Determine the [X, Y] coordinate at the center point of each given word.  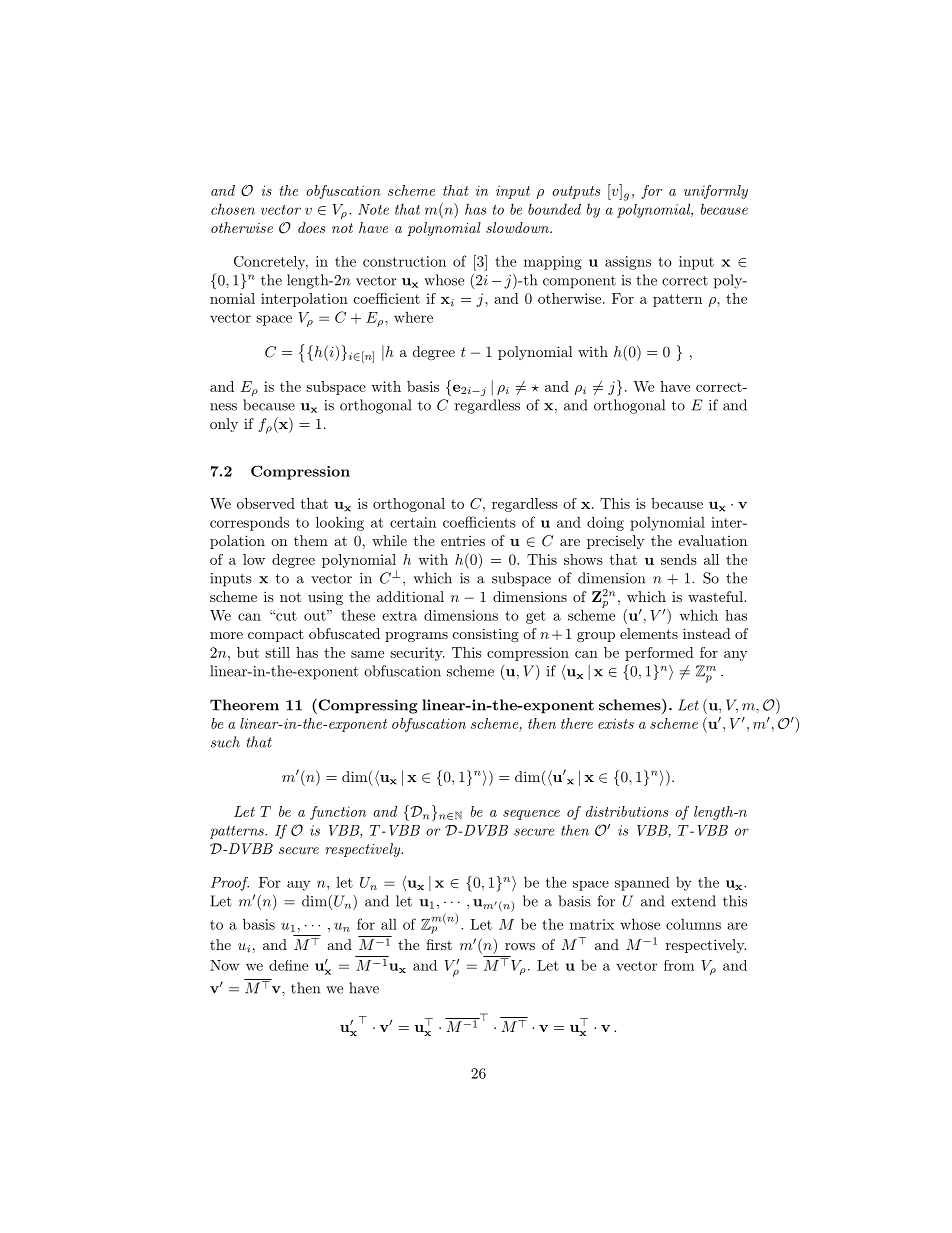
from [679, 965]
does [311, 227]
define [288, 965]
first [439, 944]
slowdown [518, 227]
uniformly [716, 192]
